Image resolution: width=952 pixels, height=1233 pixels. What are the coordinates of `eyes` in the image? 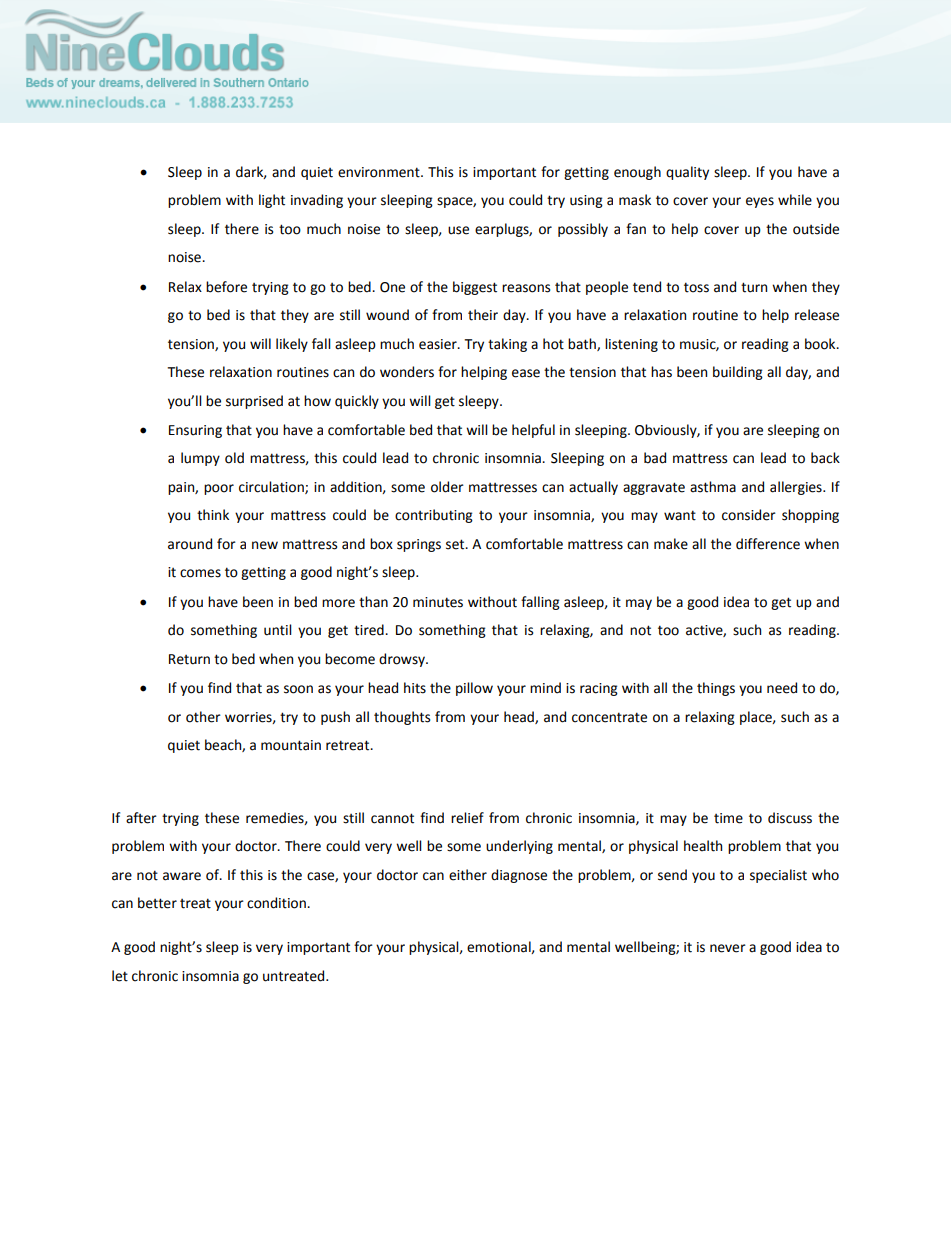 It's located at (760, 202).
